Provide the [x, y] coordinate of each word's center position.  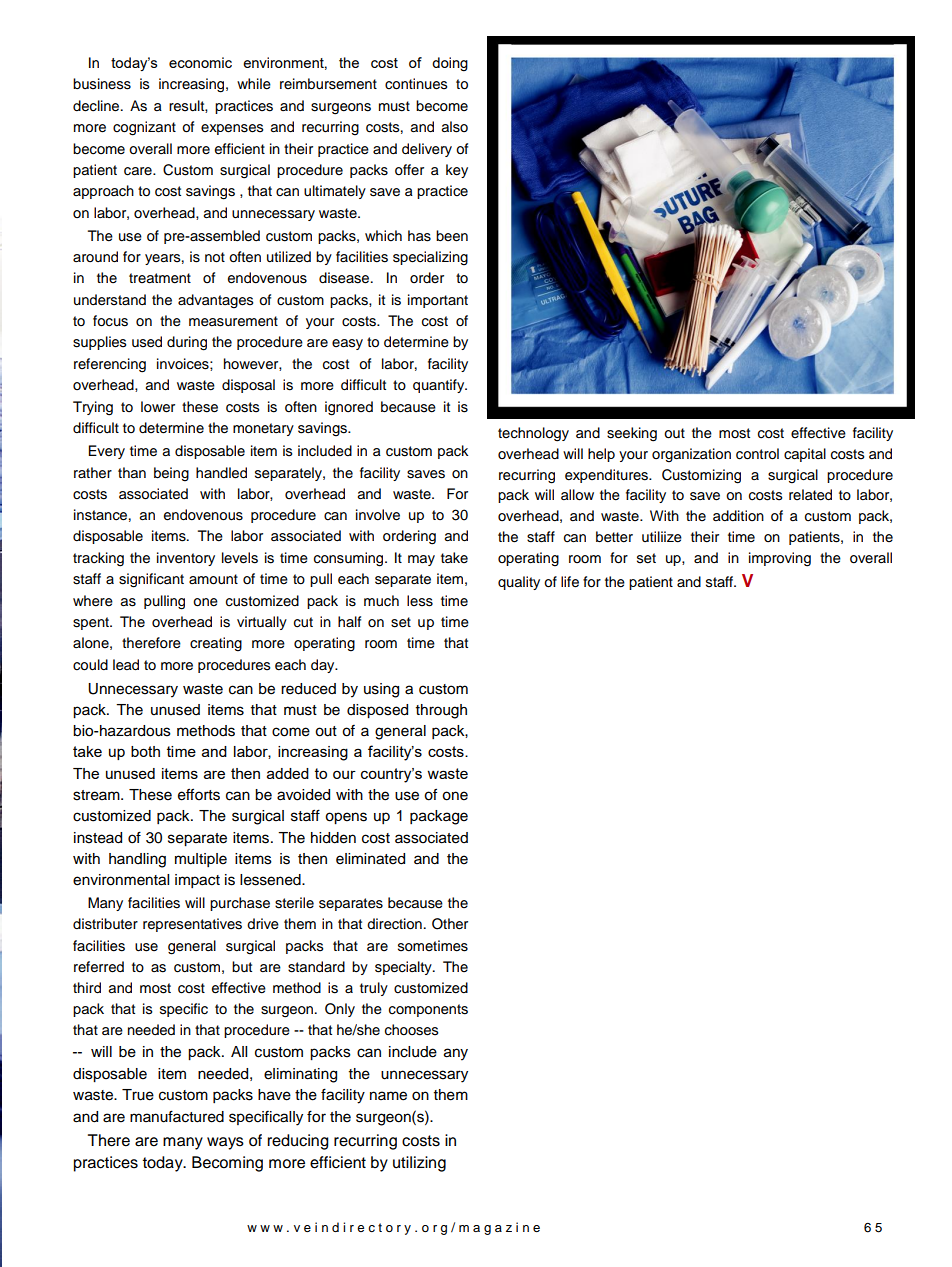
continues [416, 84]
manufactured [177, 1116]
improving [780, 559]
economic [200, 62]
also [455, 127]
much [381, 601]
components [428, 1010]
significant [151, 580]
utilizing [419, 1164]
